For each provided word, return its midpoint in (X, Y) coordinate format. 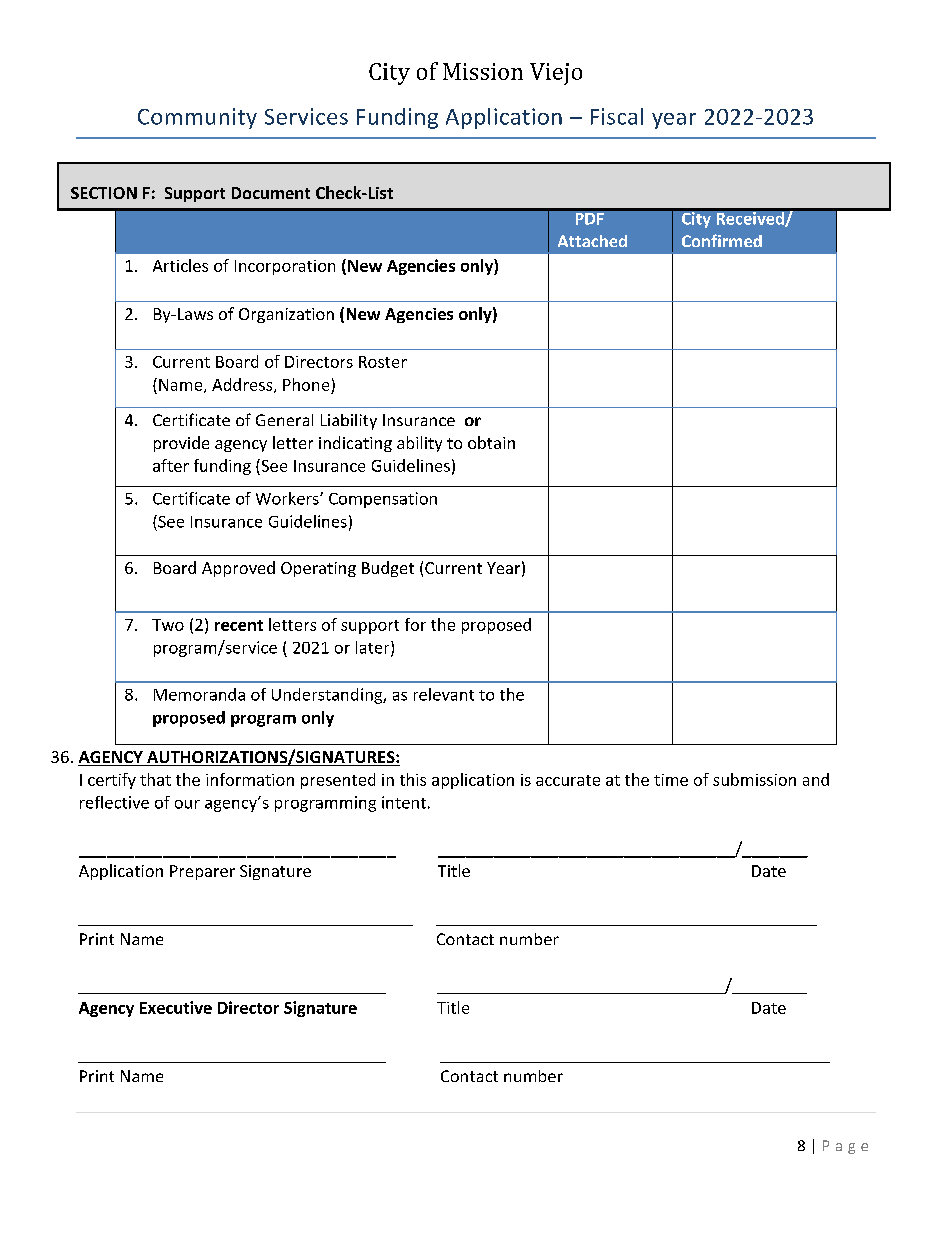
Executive (176, 1007)
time (671, 780)
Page (845, 1147)
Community (197, 118)
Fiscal (617, 116)
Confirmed (722, 240)
